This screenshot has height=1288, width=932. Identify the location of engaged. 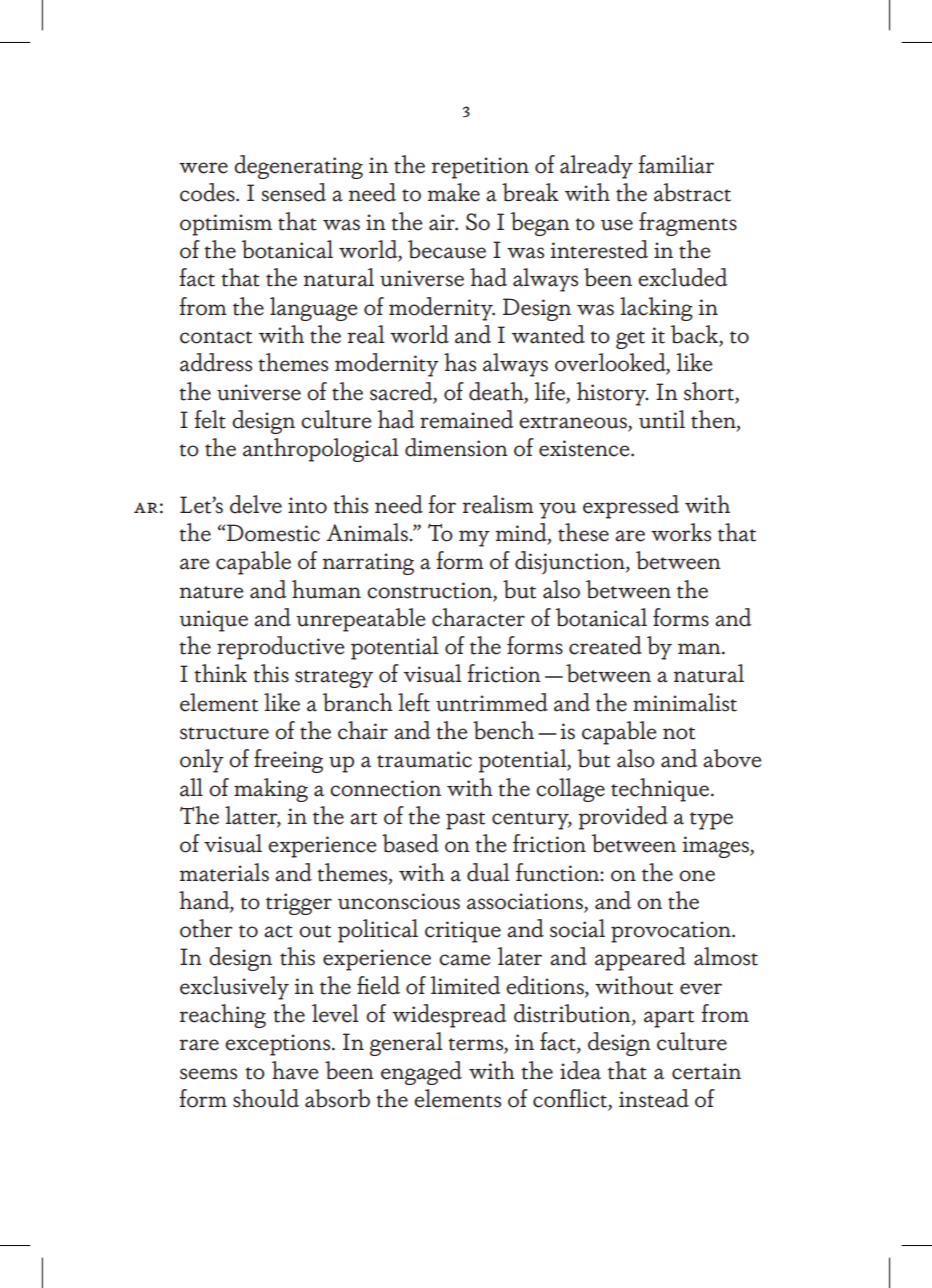
(421, 1073).
